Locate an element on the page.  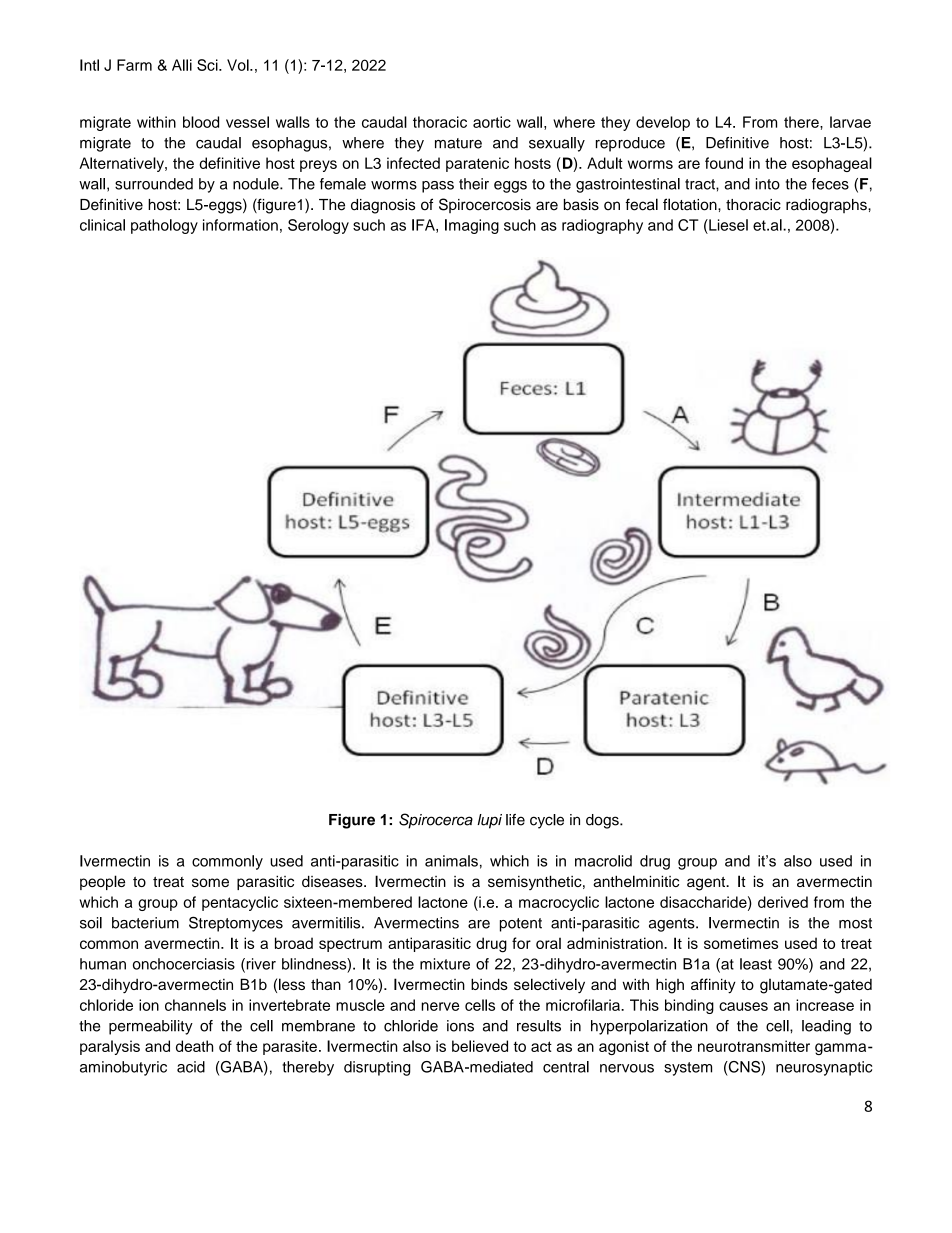
life is located at coordinates (515, 820).
